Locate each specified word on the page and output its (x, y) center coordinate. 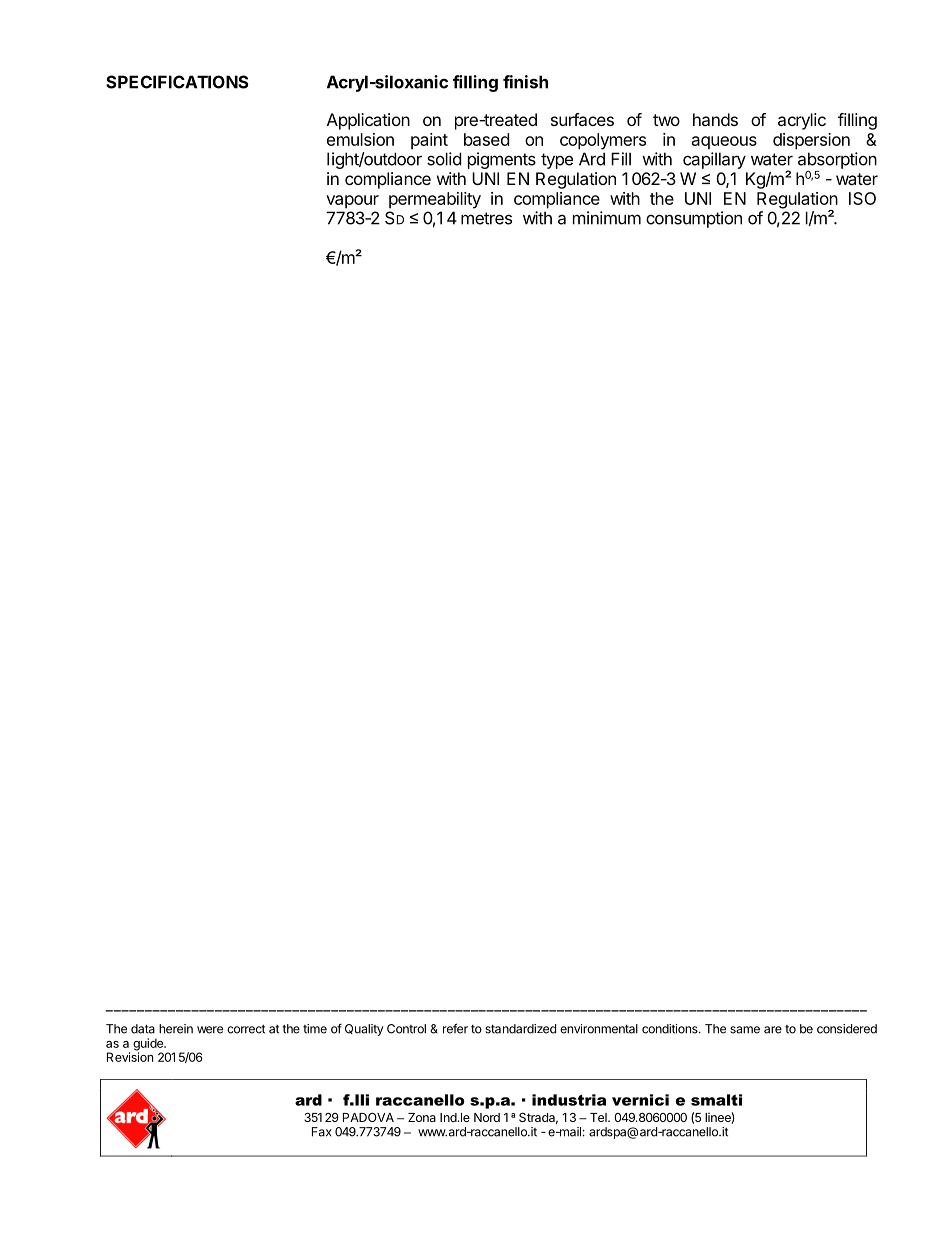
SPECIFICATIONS (177, 82)
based (486, 139)
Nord (487, 1117)
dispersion (811, 141)
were (210, 1030)
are (773, 1030)
